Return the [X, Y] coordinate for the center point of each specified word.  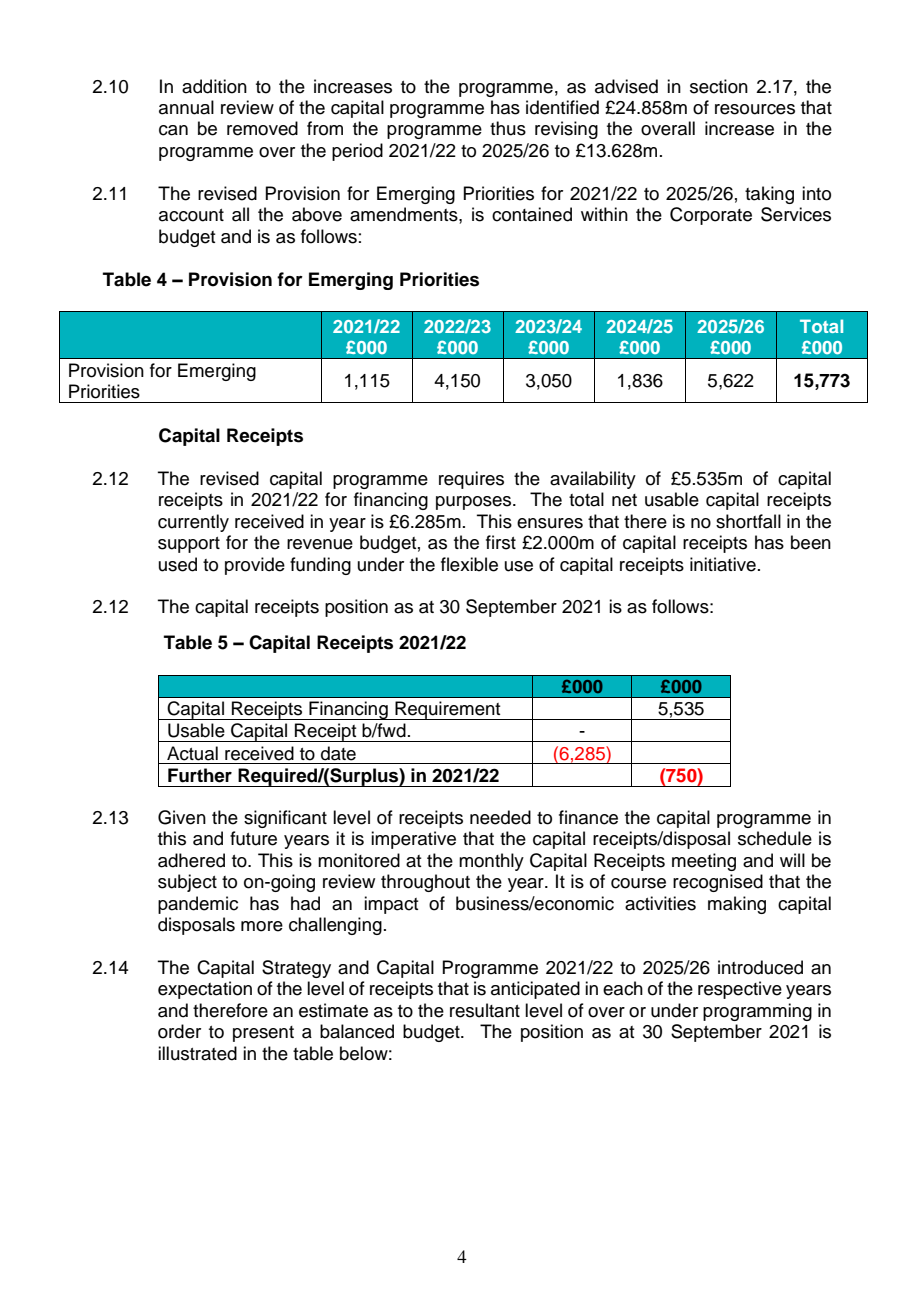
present [263, 1034]
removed [262, 128]
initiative [723, 564]
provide [255, 566]
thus [508, 128]
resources [755, 109]
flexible [469, 564]
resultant [485, 1010]
